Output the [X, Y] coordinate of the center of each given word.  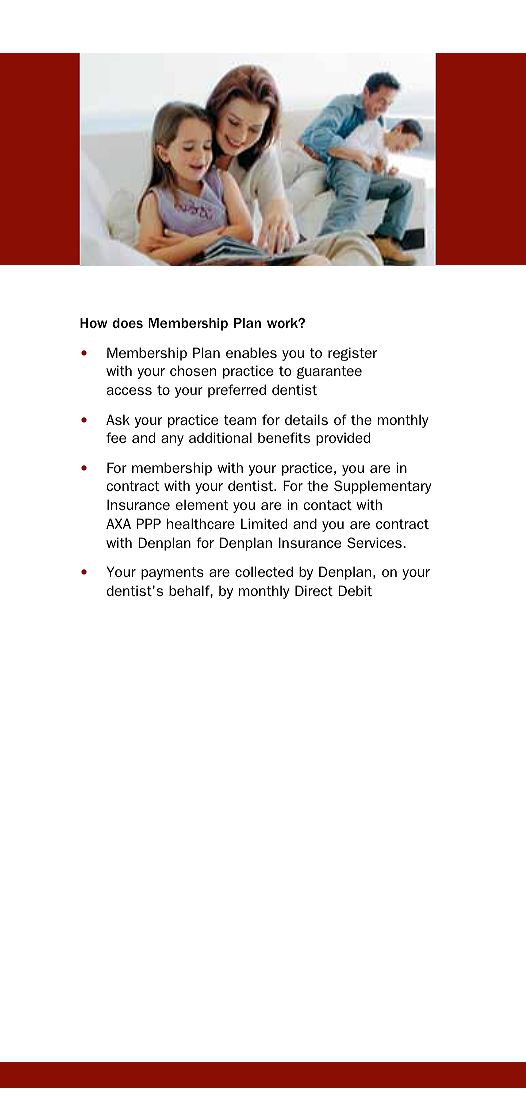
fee [116, 437]
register [352, 354]
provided [343, 439]
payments [172, 573]
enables [251, 352]
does [127, 323]
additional [220, 437]
